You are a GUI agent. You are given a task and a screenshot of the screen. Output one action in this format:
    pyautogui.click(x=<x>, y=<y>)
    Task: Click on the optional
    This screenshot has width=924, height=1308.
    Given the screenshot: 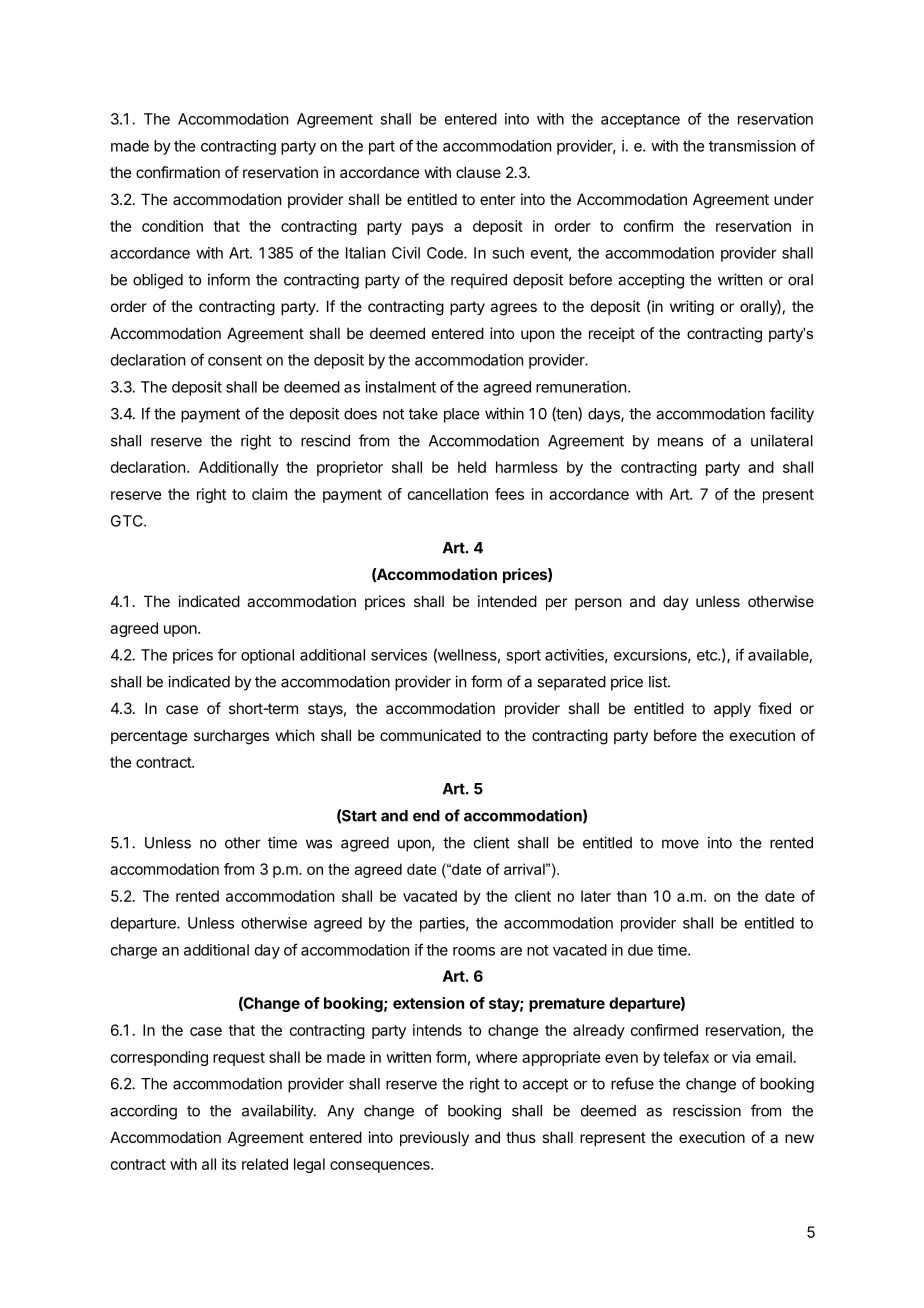 What is the action you would take?
    pyautogui.click(x=267, y=656)
